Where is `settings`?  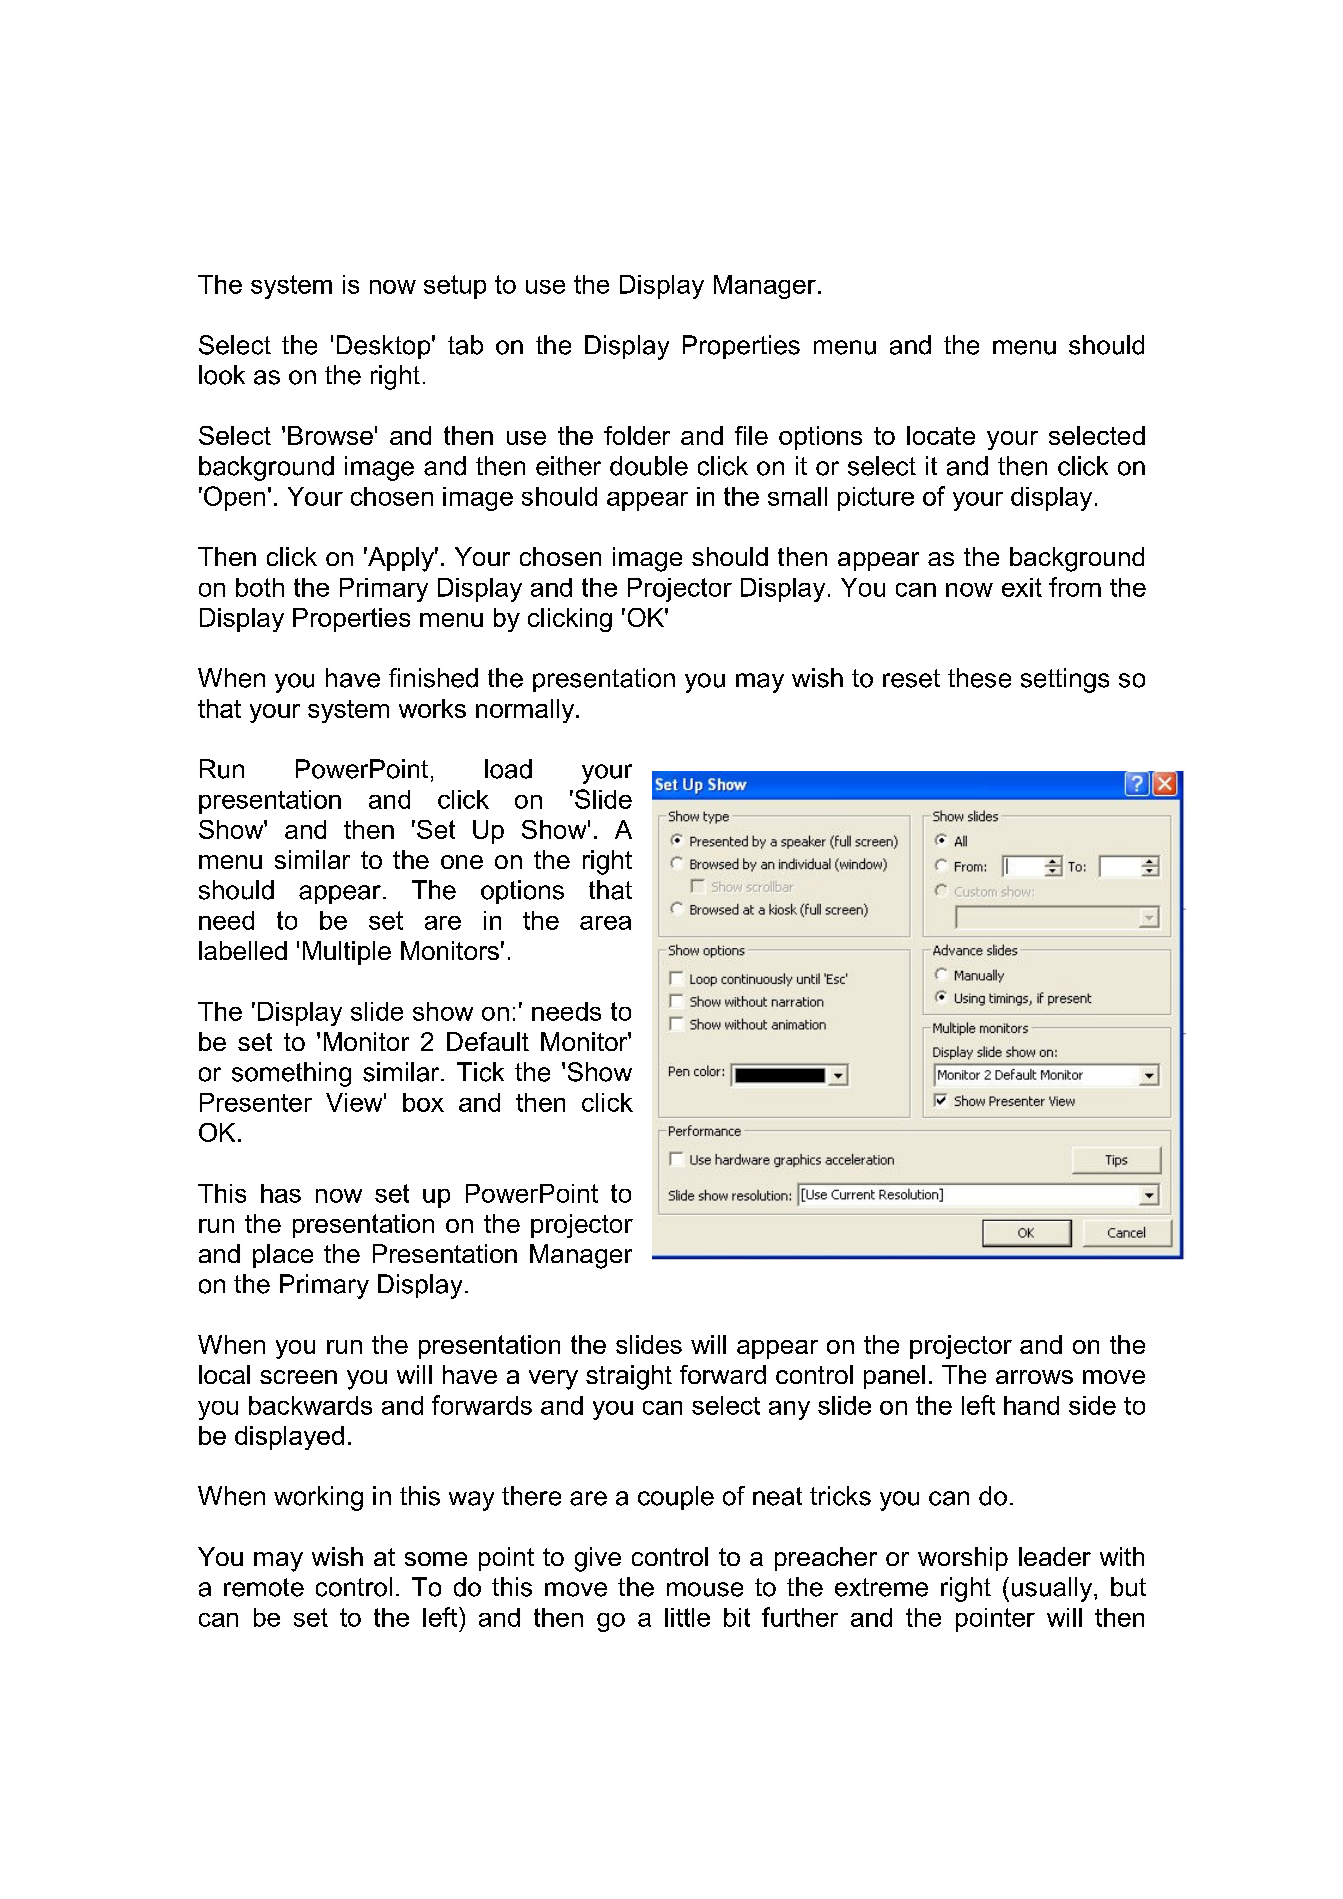
settings is located at coordinates (1065, 680).
